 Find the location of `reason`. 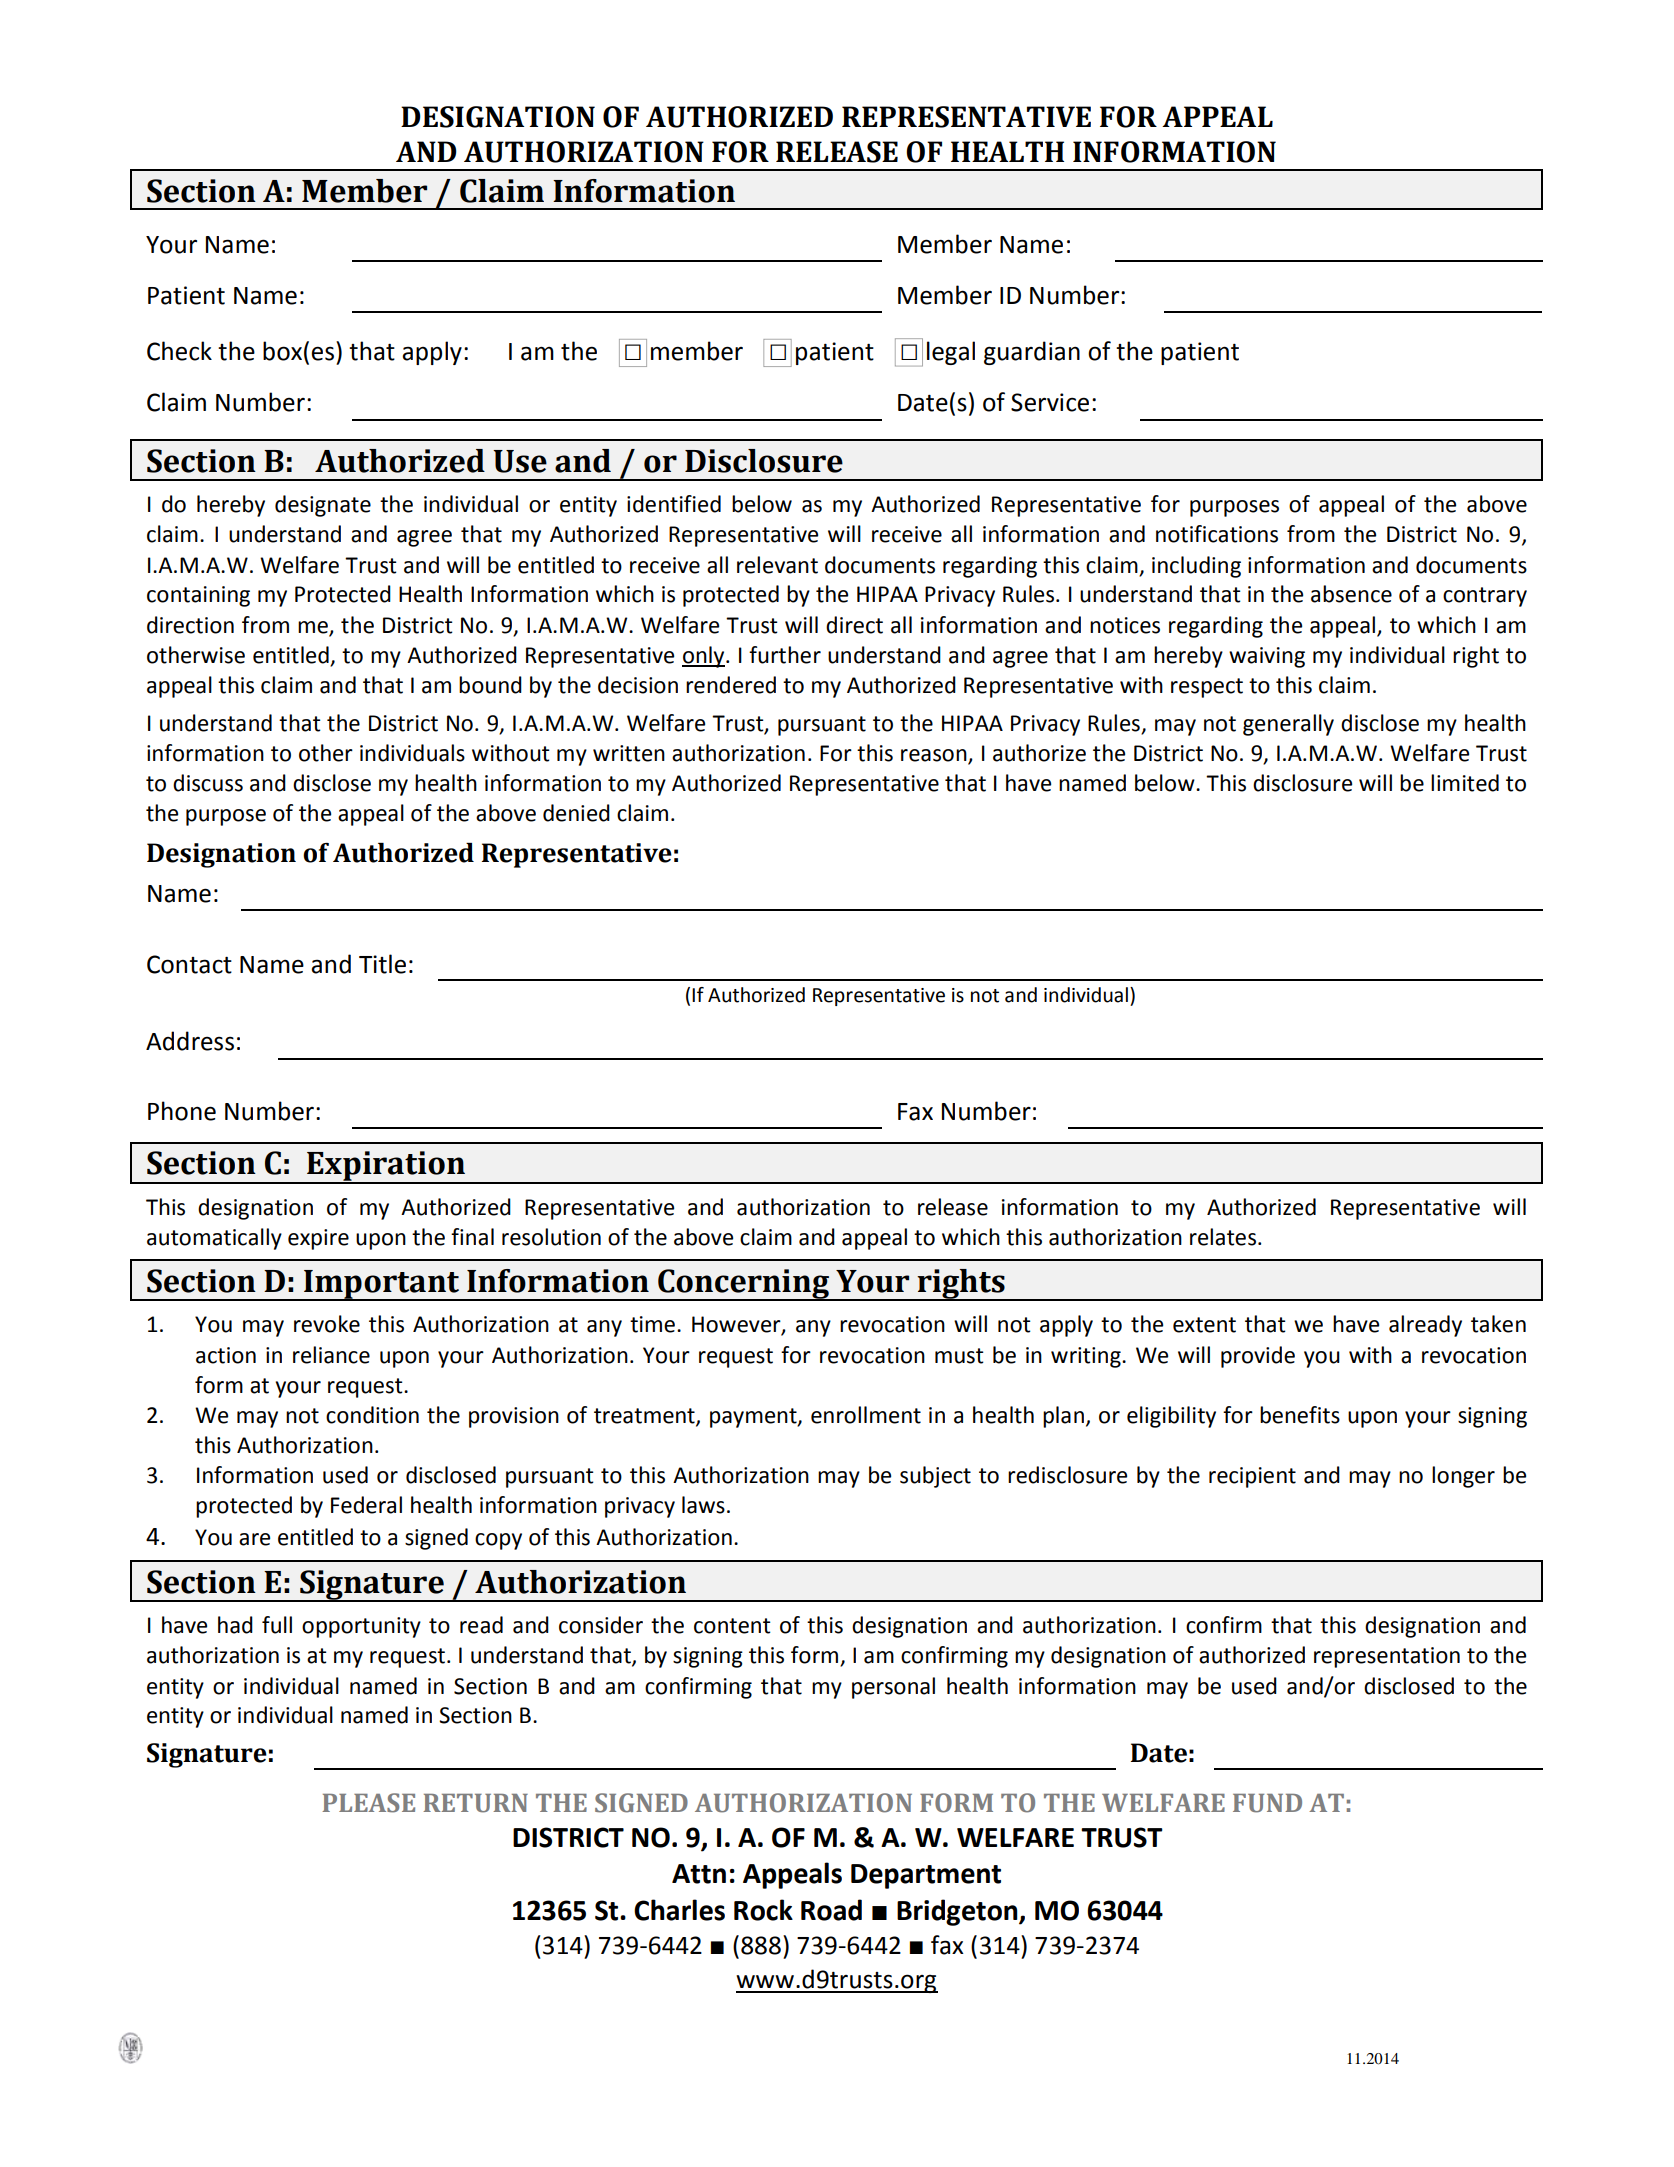

reason is located at coordinates (935, 756).
